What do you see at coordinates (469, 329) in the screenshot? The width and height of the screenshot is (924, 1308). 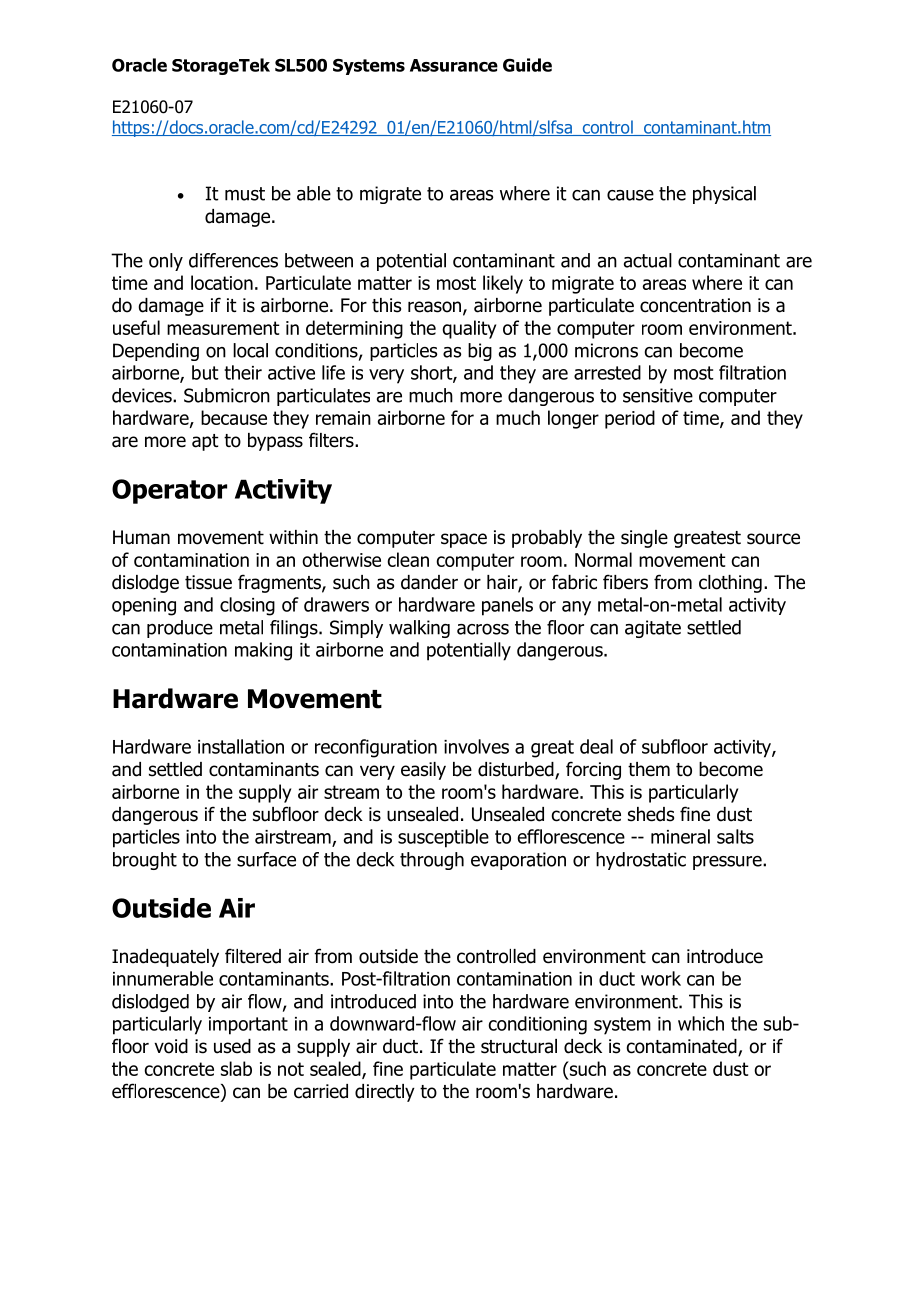 I see `quality` at bounding box center [469, 329].
